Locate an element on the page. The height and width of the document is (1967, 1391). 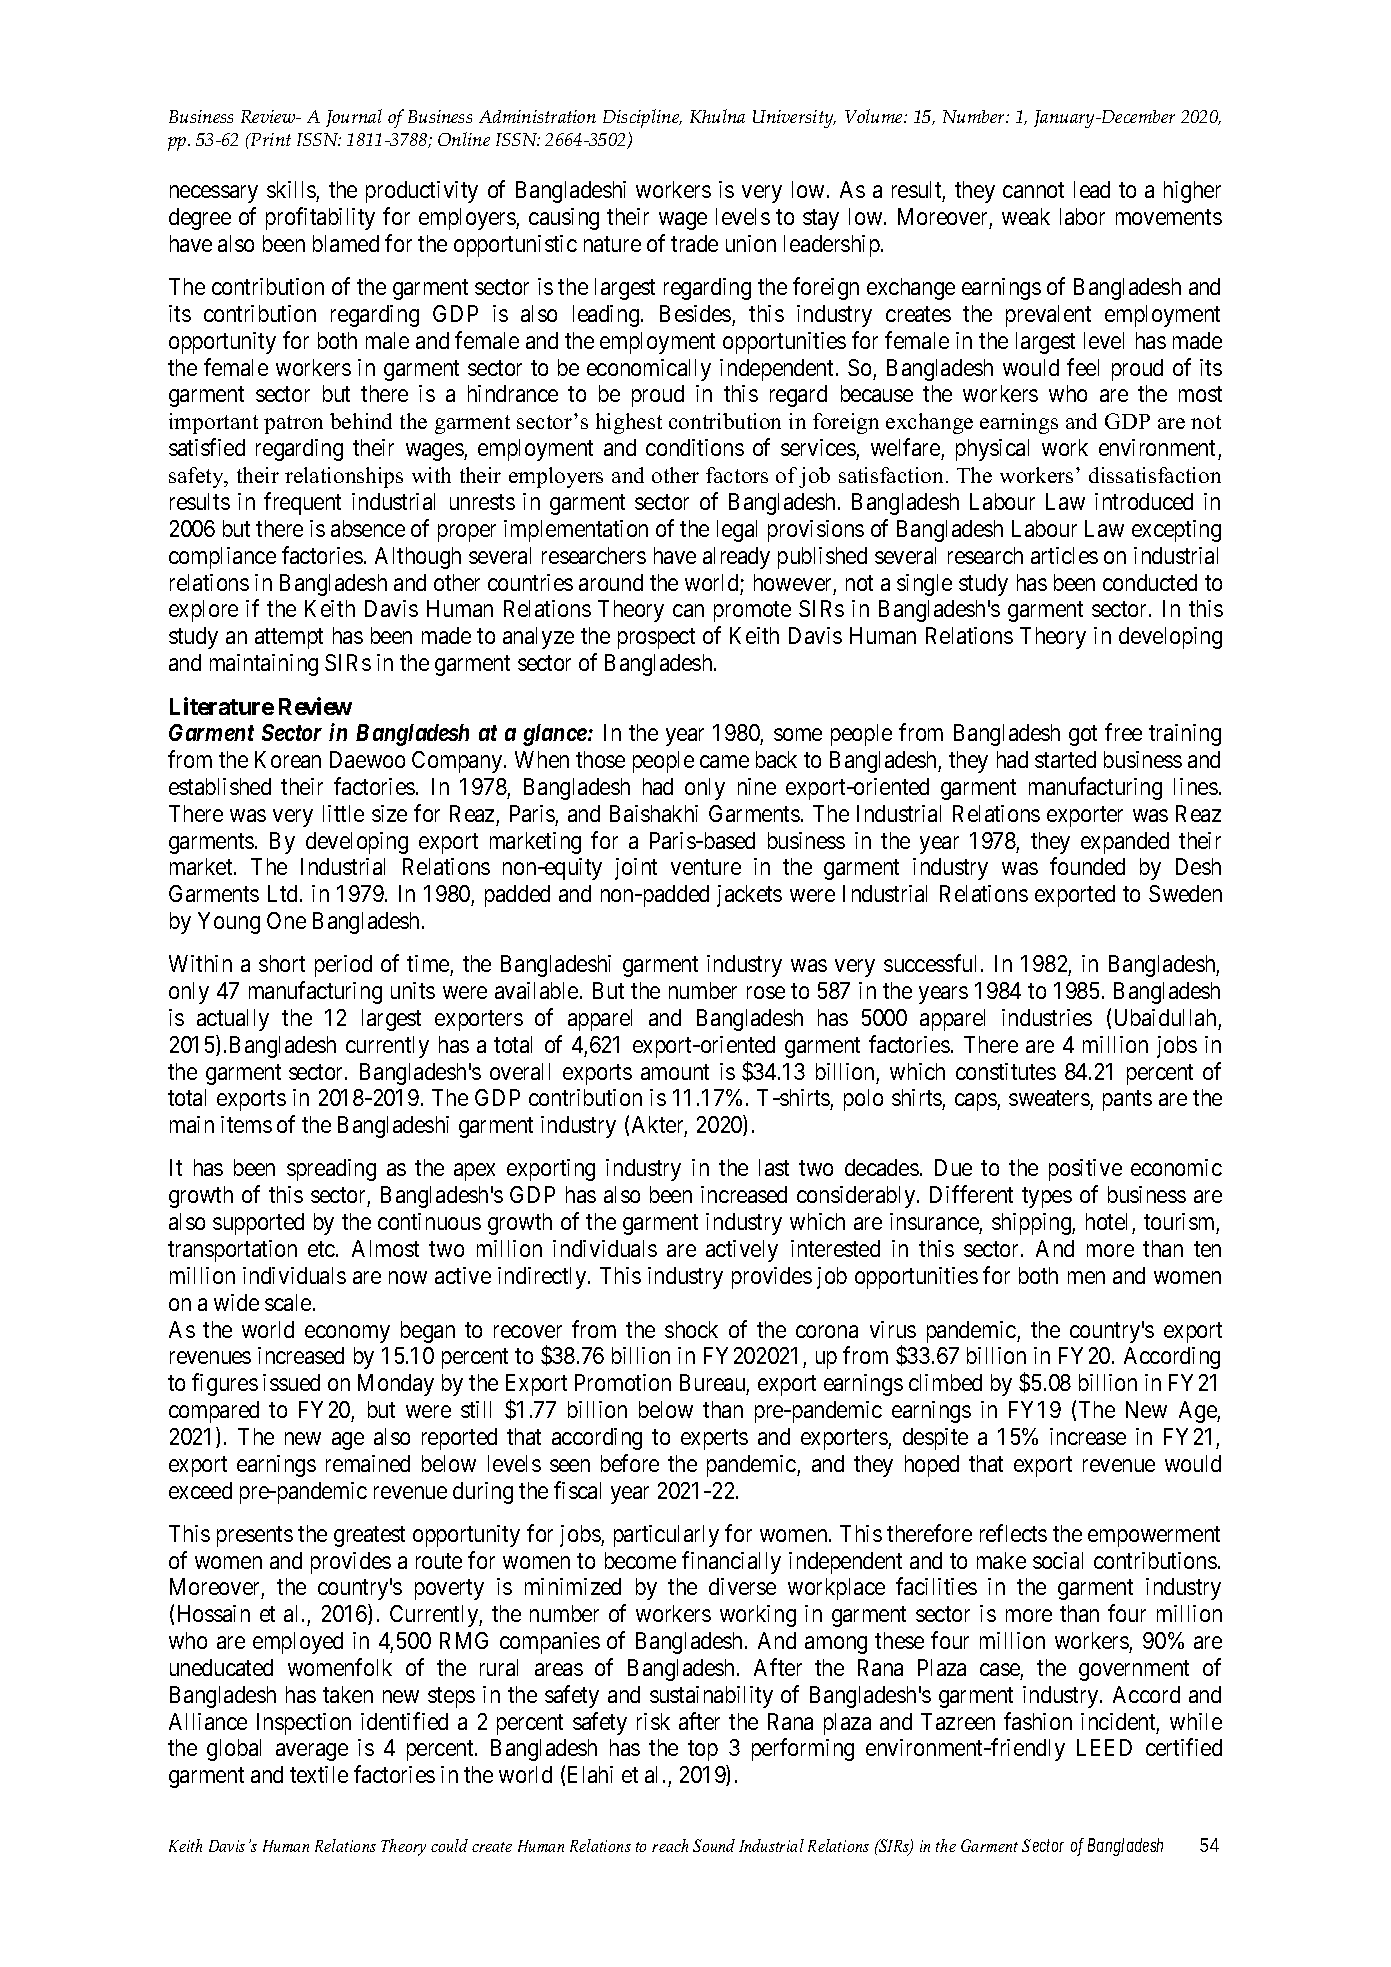
textile is located at coordinates (319, 1774).
